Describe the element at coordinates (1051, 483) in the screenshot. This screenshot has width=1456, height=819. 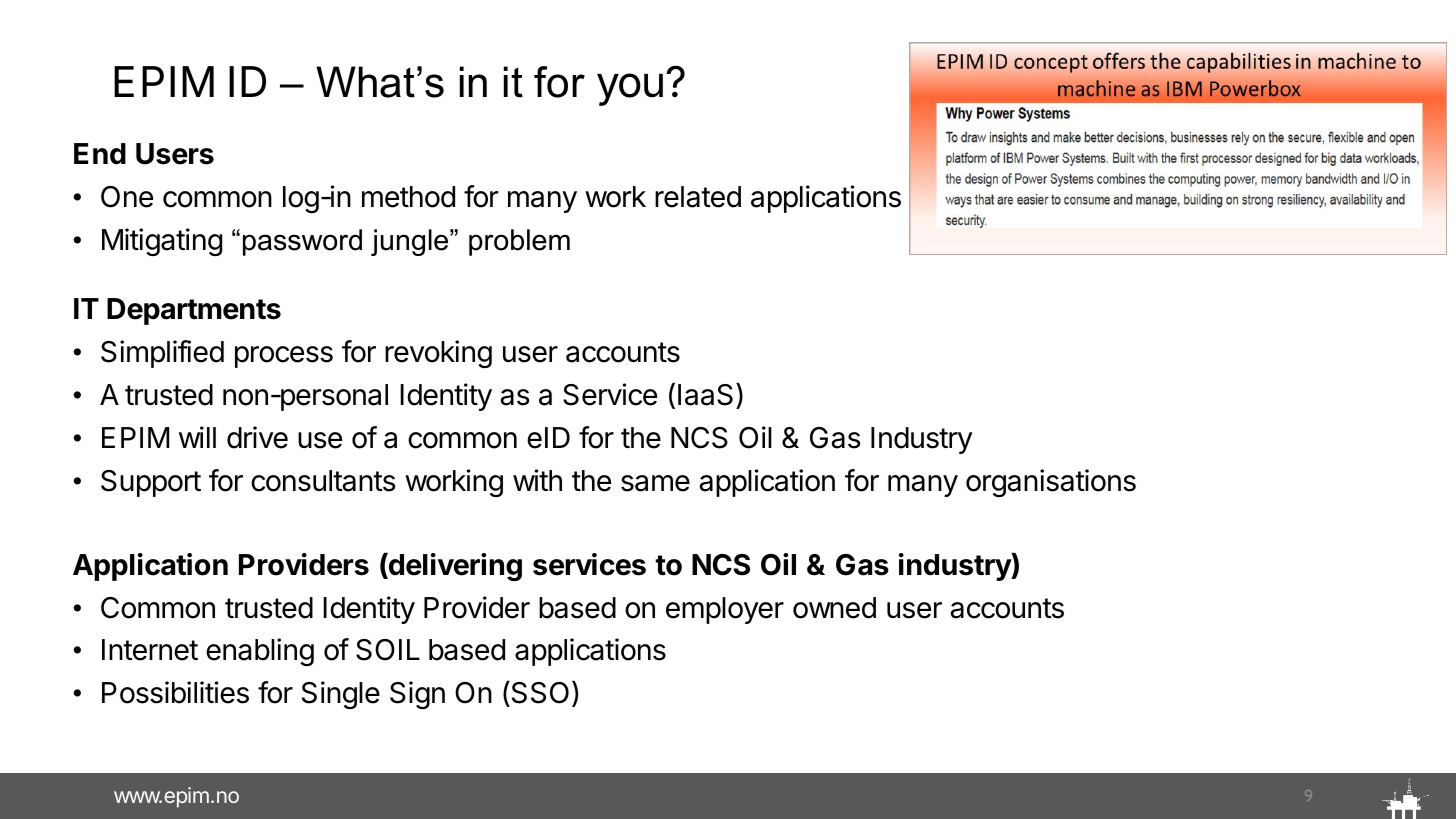
I see `organisations` at that location.
